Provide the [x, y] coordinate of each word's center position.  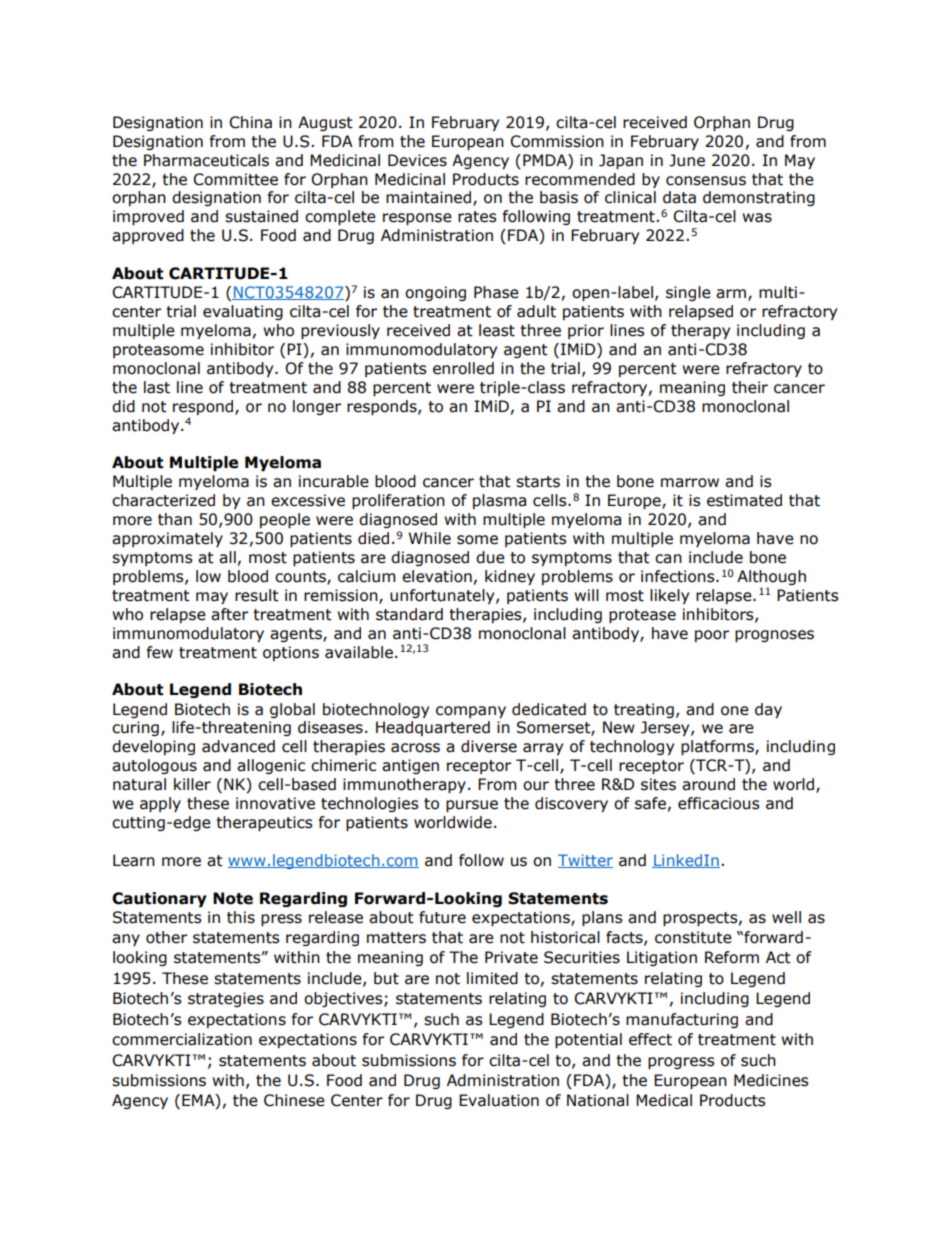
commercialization [182, 1039]
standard [409, 614]
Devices [417, 160]
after [229, 614]
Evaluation [499, 1100]
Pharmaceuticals [206, 160]
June [687, 160]
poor [712, 636]
